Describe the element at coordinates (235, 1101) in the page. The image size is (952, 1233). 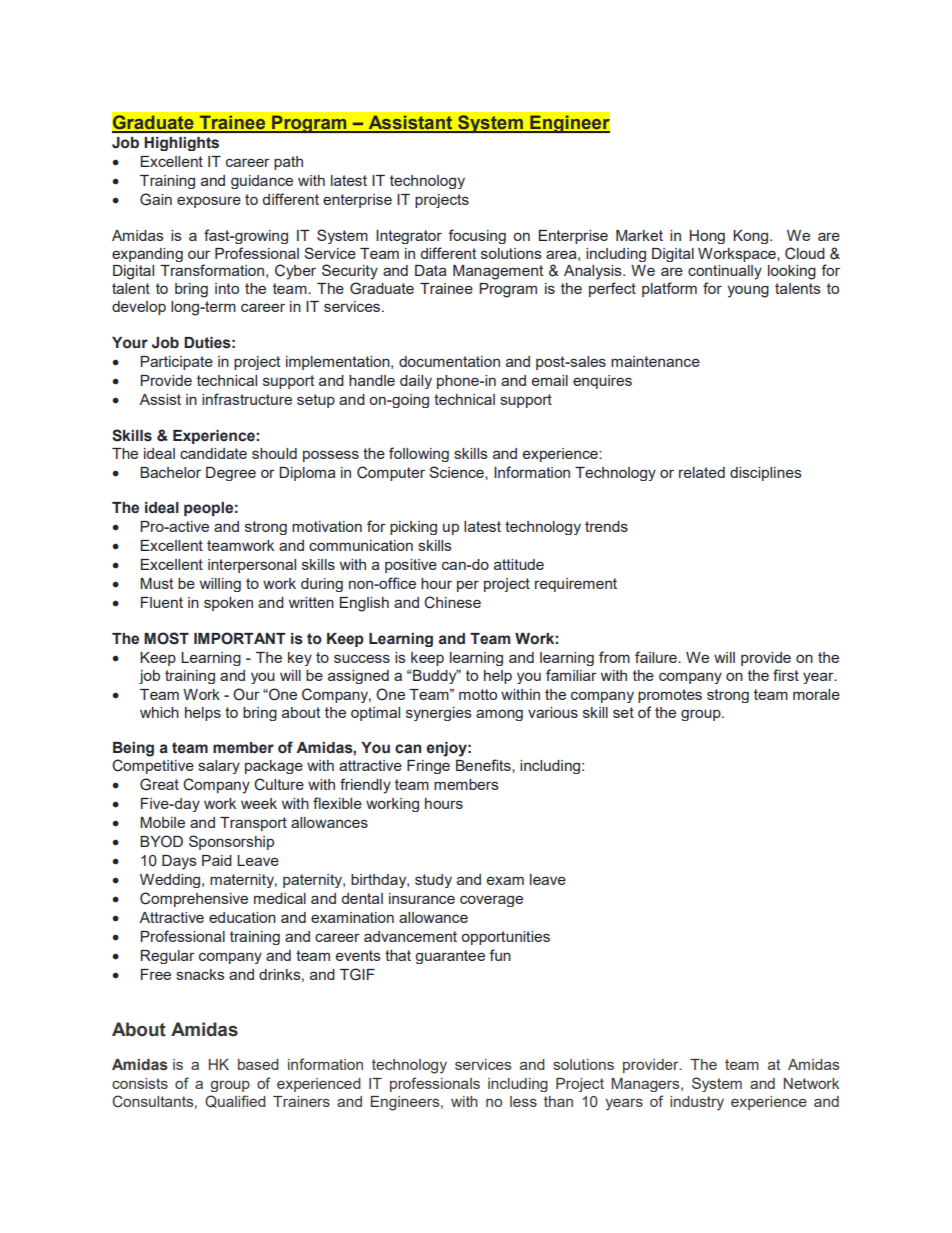
I see `Qualified` at that location.
